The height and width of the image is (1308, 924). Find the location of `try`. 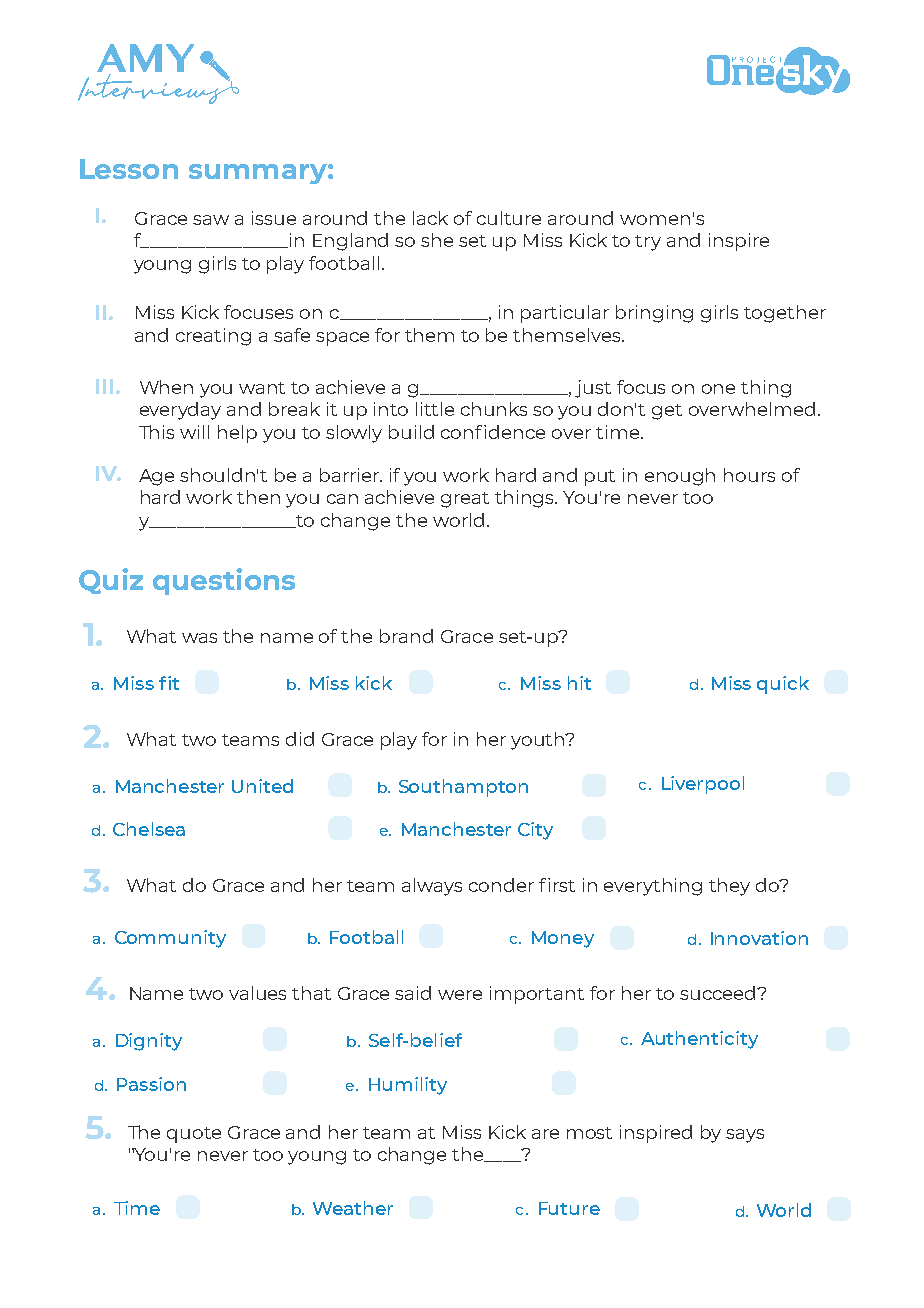

try is located at coordinates (648, 243).
